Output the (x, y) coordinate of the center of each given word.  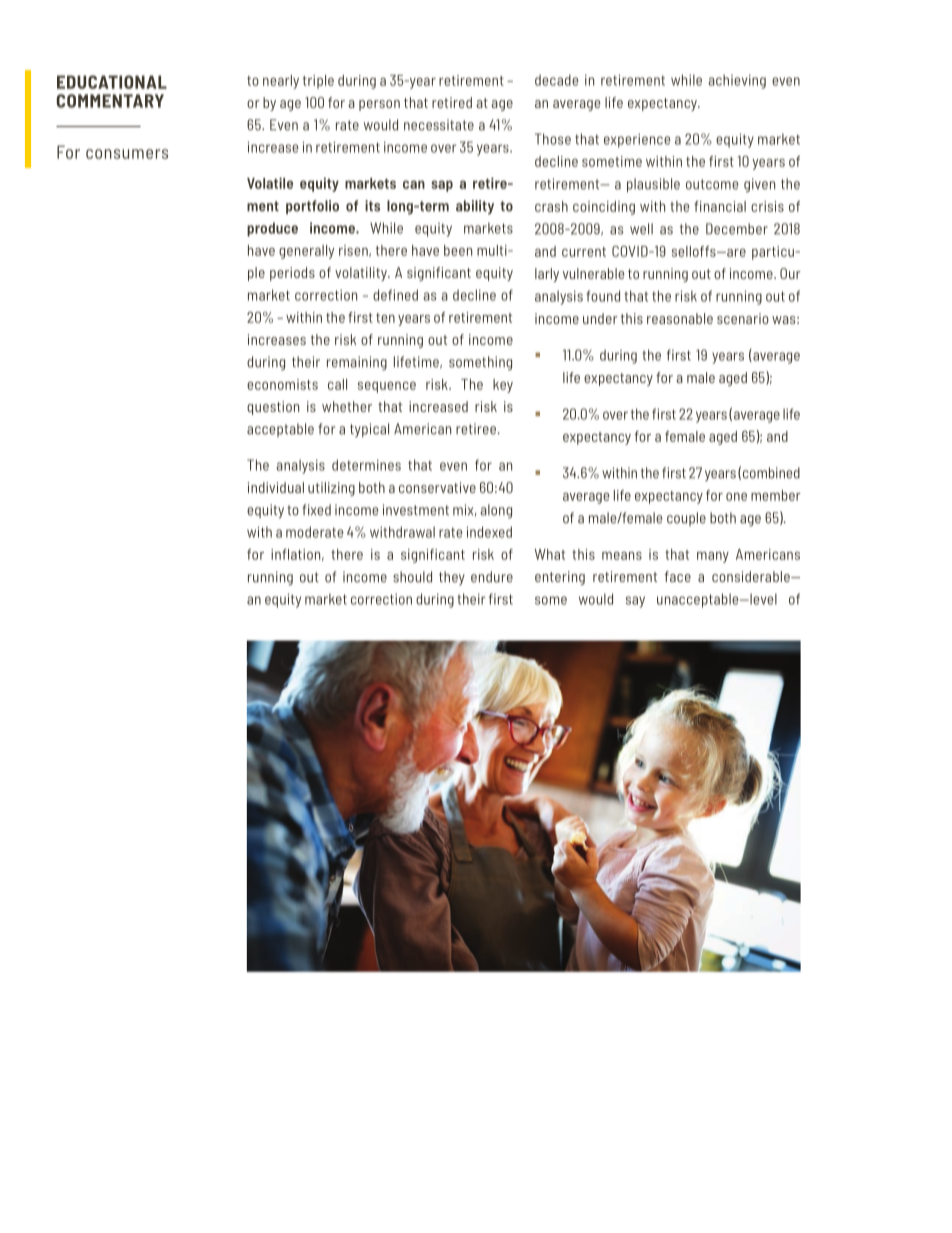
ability (475, 207)
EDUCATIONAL (112, 82)
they (452, 578)
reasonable (680, 318)
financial (720, 206)
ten (385, 318)
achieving (737, 81)
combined (771, 473)
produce (272, 229)
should (412, 577)
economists (282, 384)
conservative (437, 487)
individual (276, 487)
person (379, 105)
